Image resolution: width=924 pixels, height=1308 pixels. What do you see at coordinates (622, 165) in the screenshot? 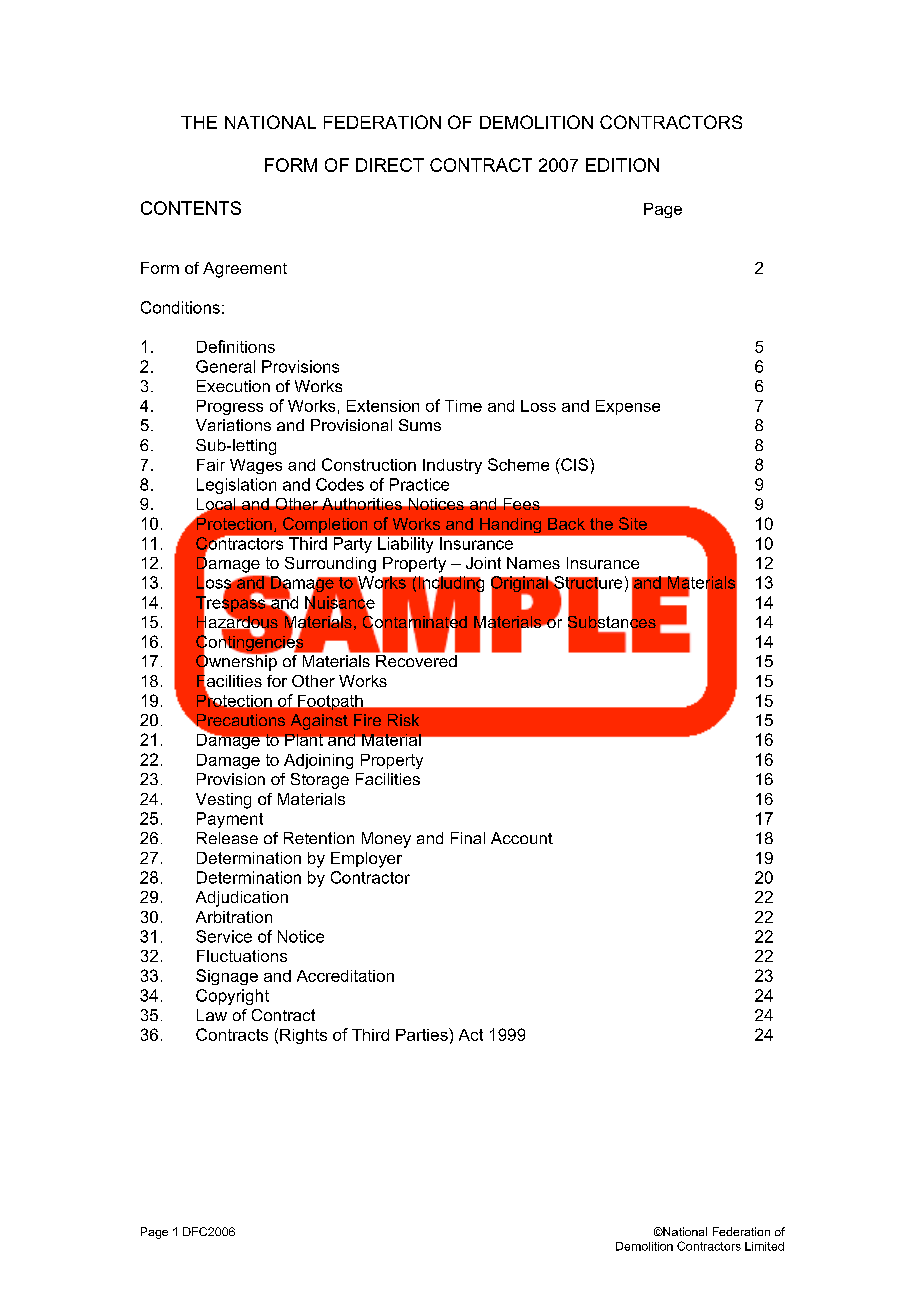
I see `EDITION` at bounding box center [622, 165].
